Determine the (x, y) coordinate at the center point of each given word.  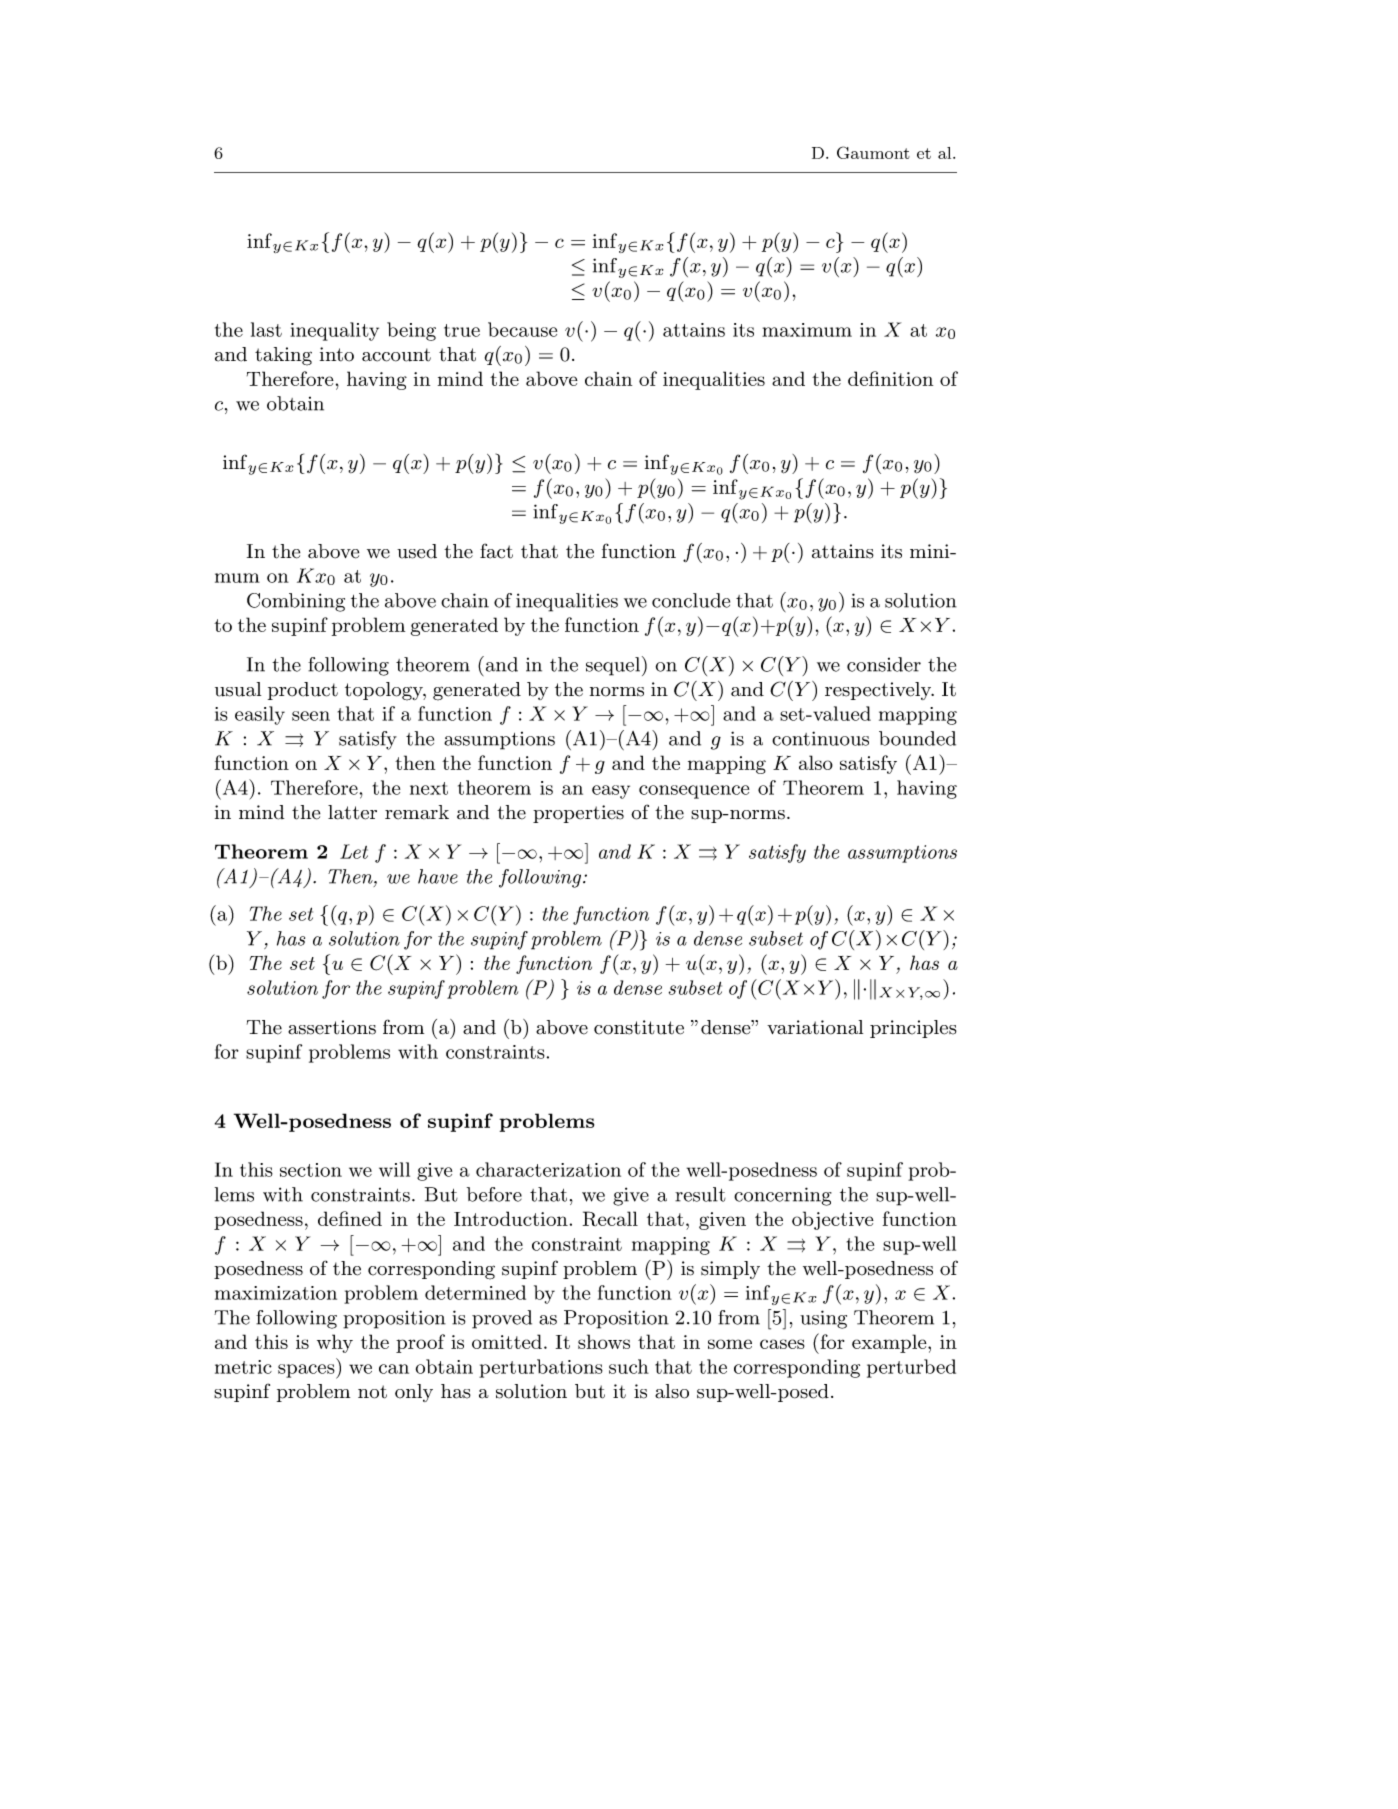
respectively (879, 691)
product (303, 691)
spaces (307, 1371)
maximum (807, 330)
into (337, 354)
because (522, 329)
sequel (613, 666)
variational (815, 1027)
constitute (639, 1027)
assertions (332, 1027)
